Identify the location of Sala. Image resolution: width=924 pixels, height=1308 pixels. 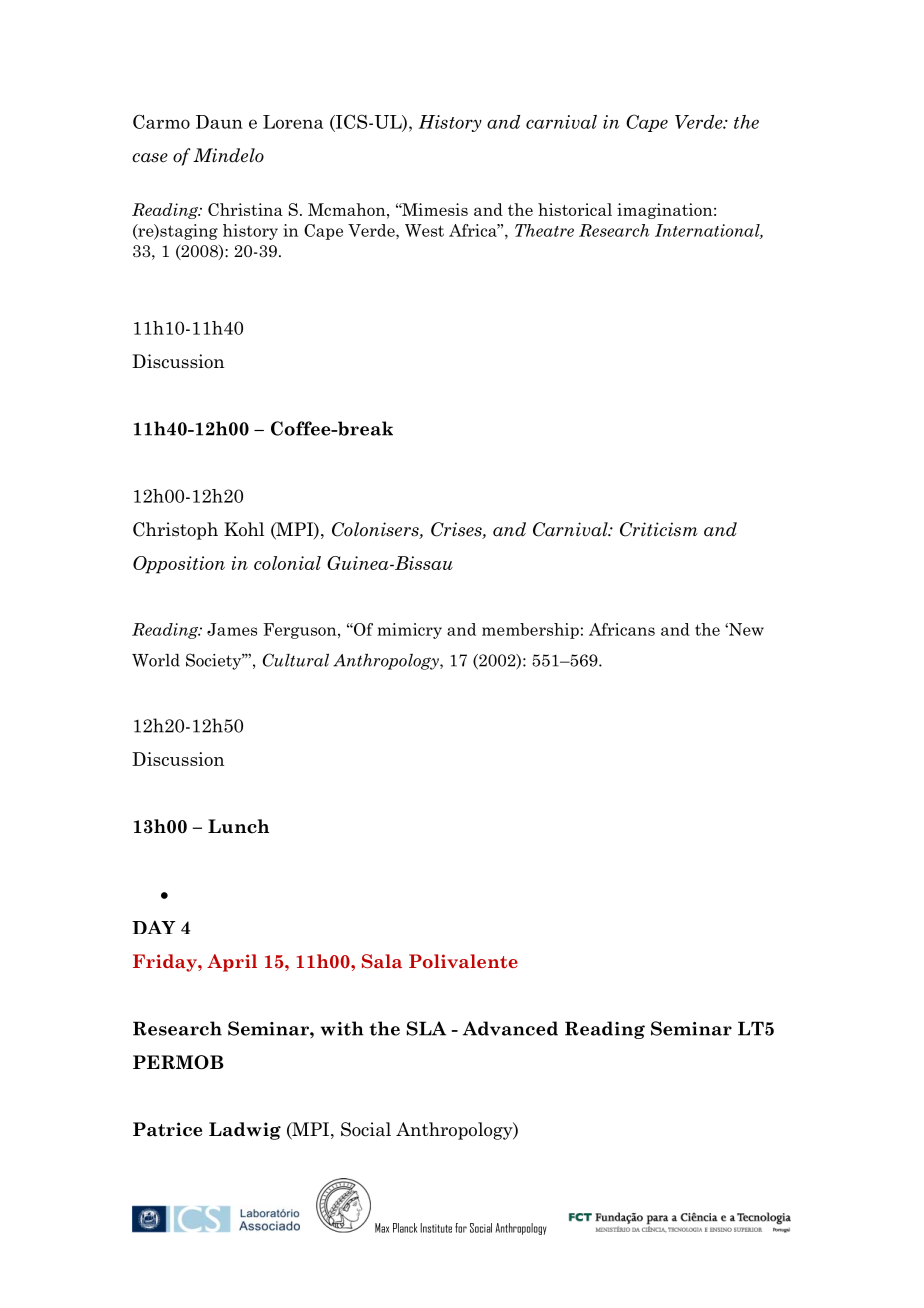
(382, 961).
